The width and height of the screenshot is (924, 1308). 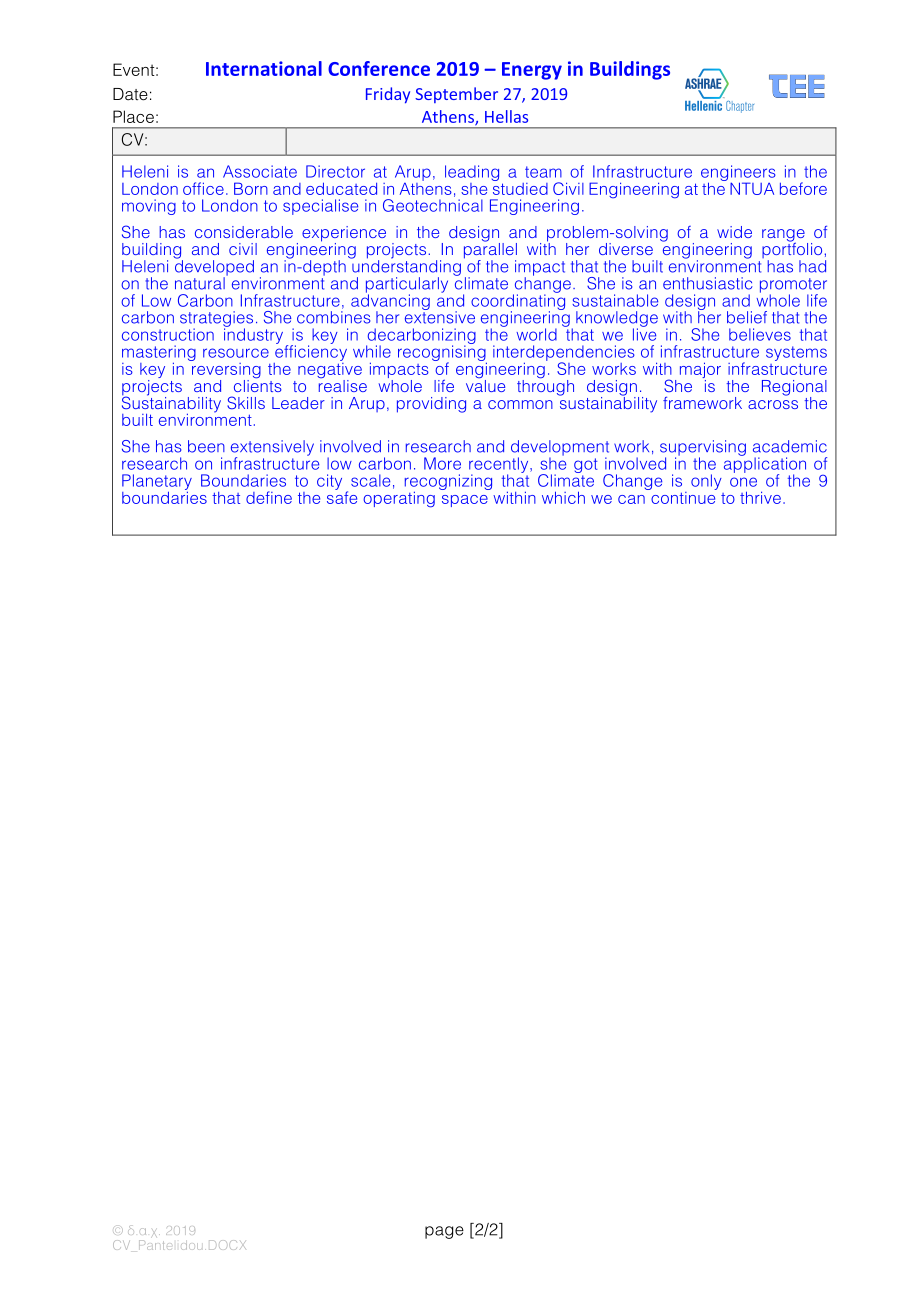 I want to click on page, so click(x=444, y=1232).
